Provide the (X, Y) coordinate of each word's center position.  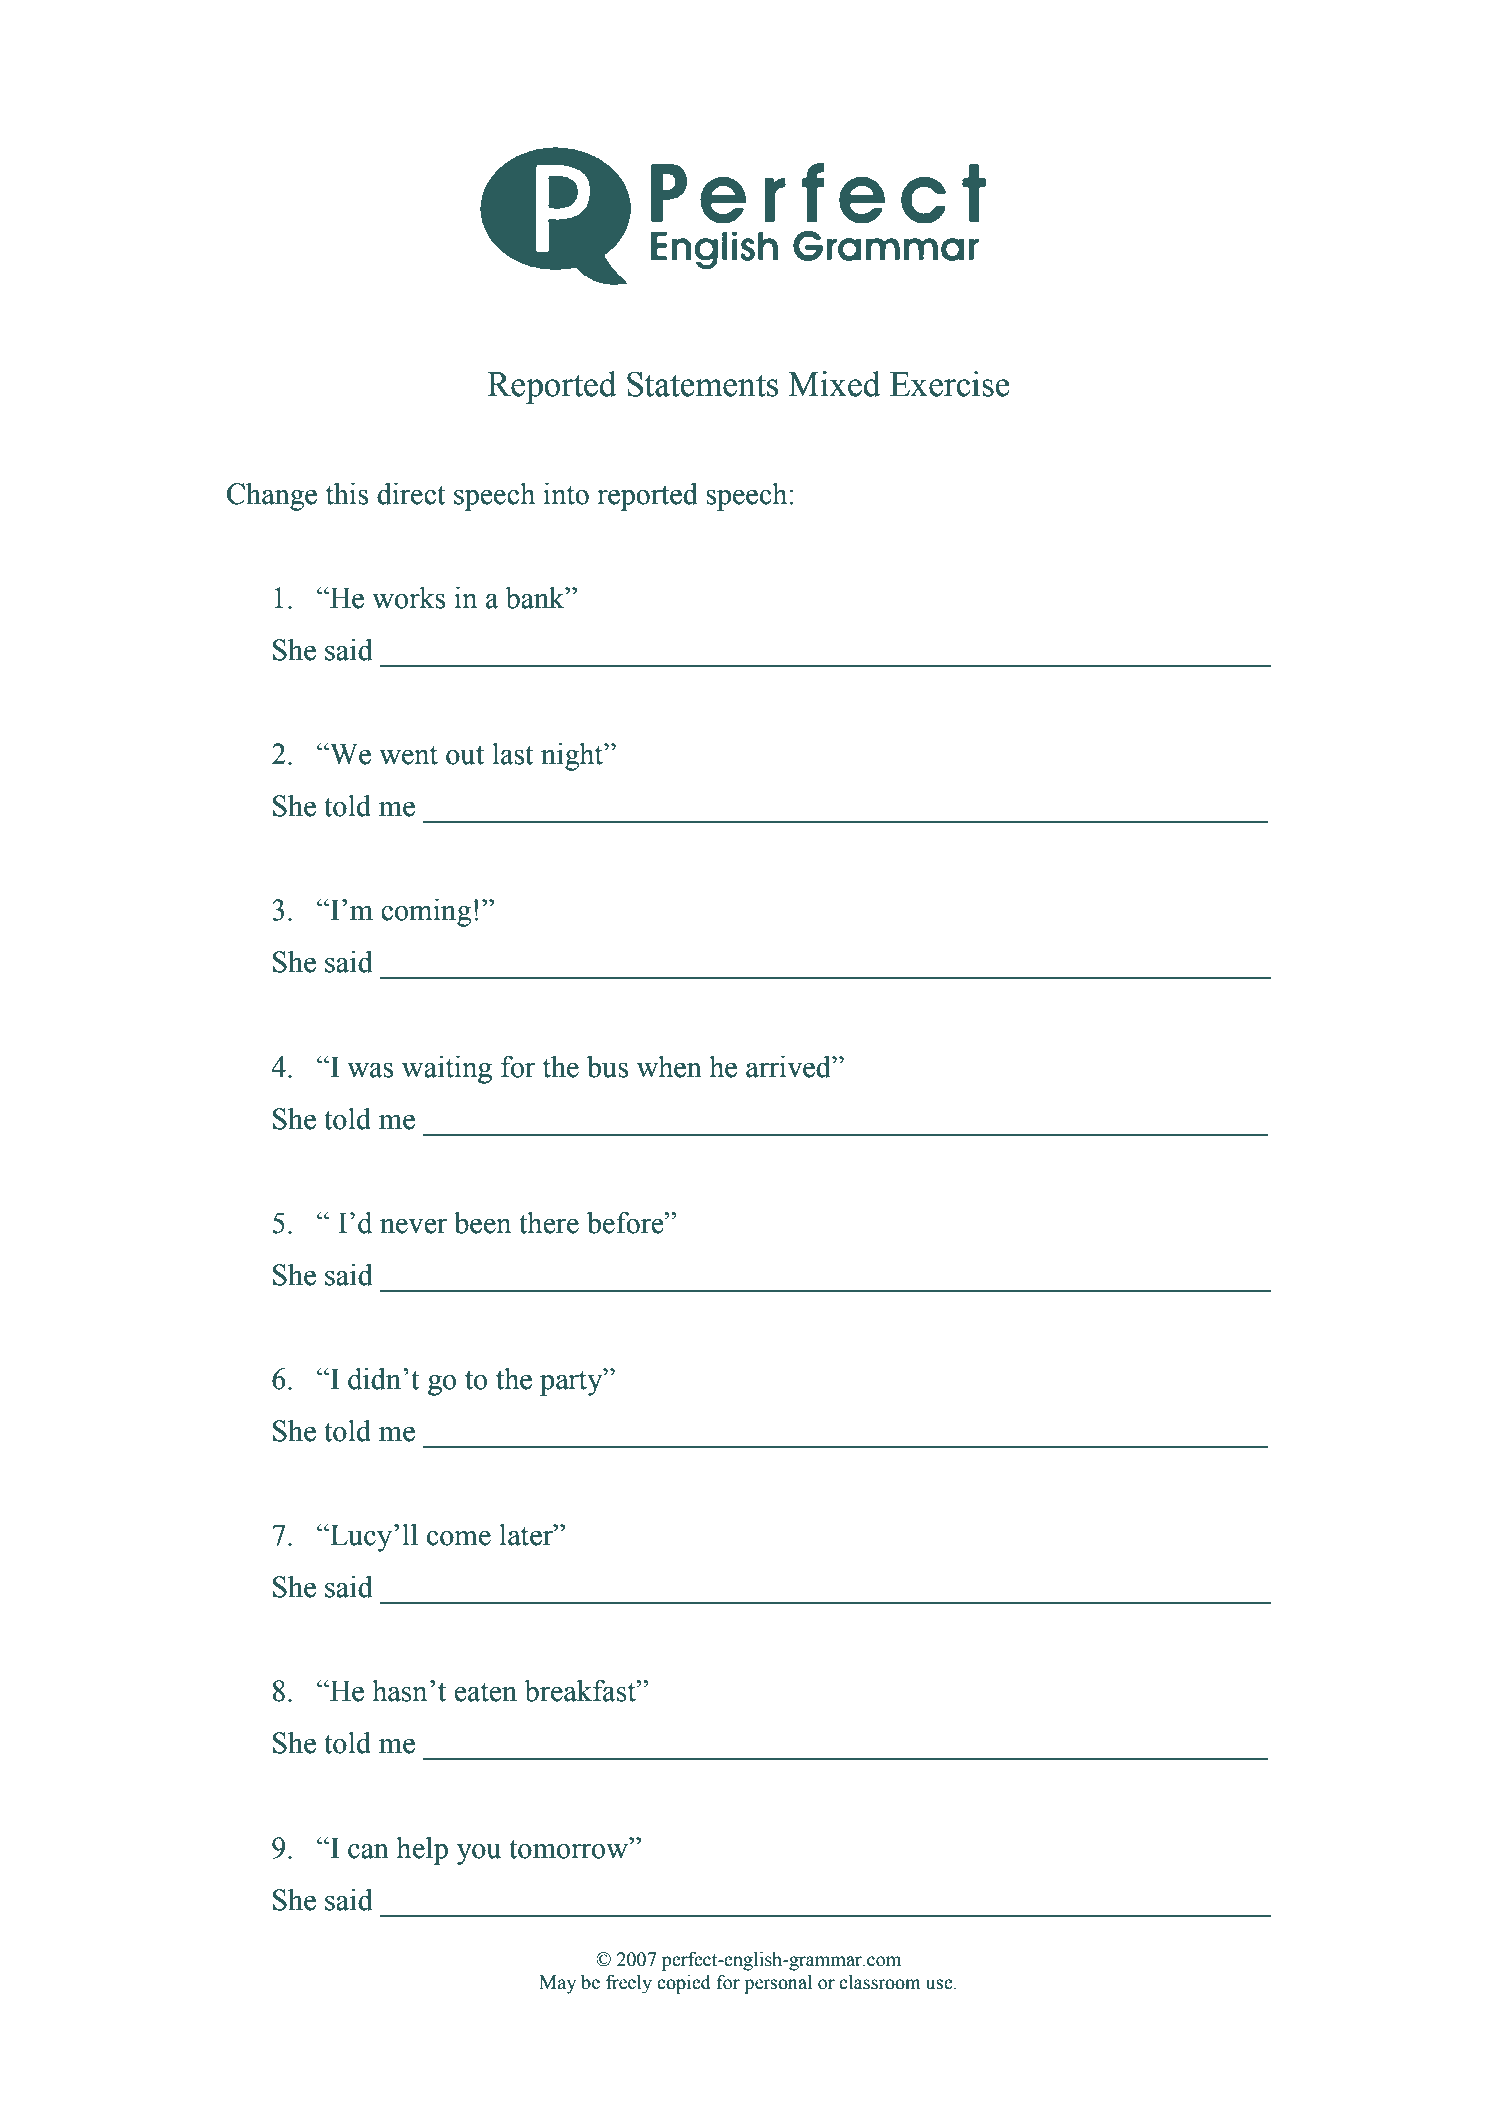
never (414, 1226)
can (368, 1851)
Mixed (834, 384)
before (626, 1222)
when (669, 1067)
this (347, 494)
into (566, 494)
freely (629, 1984)
